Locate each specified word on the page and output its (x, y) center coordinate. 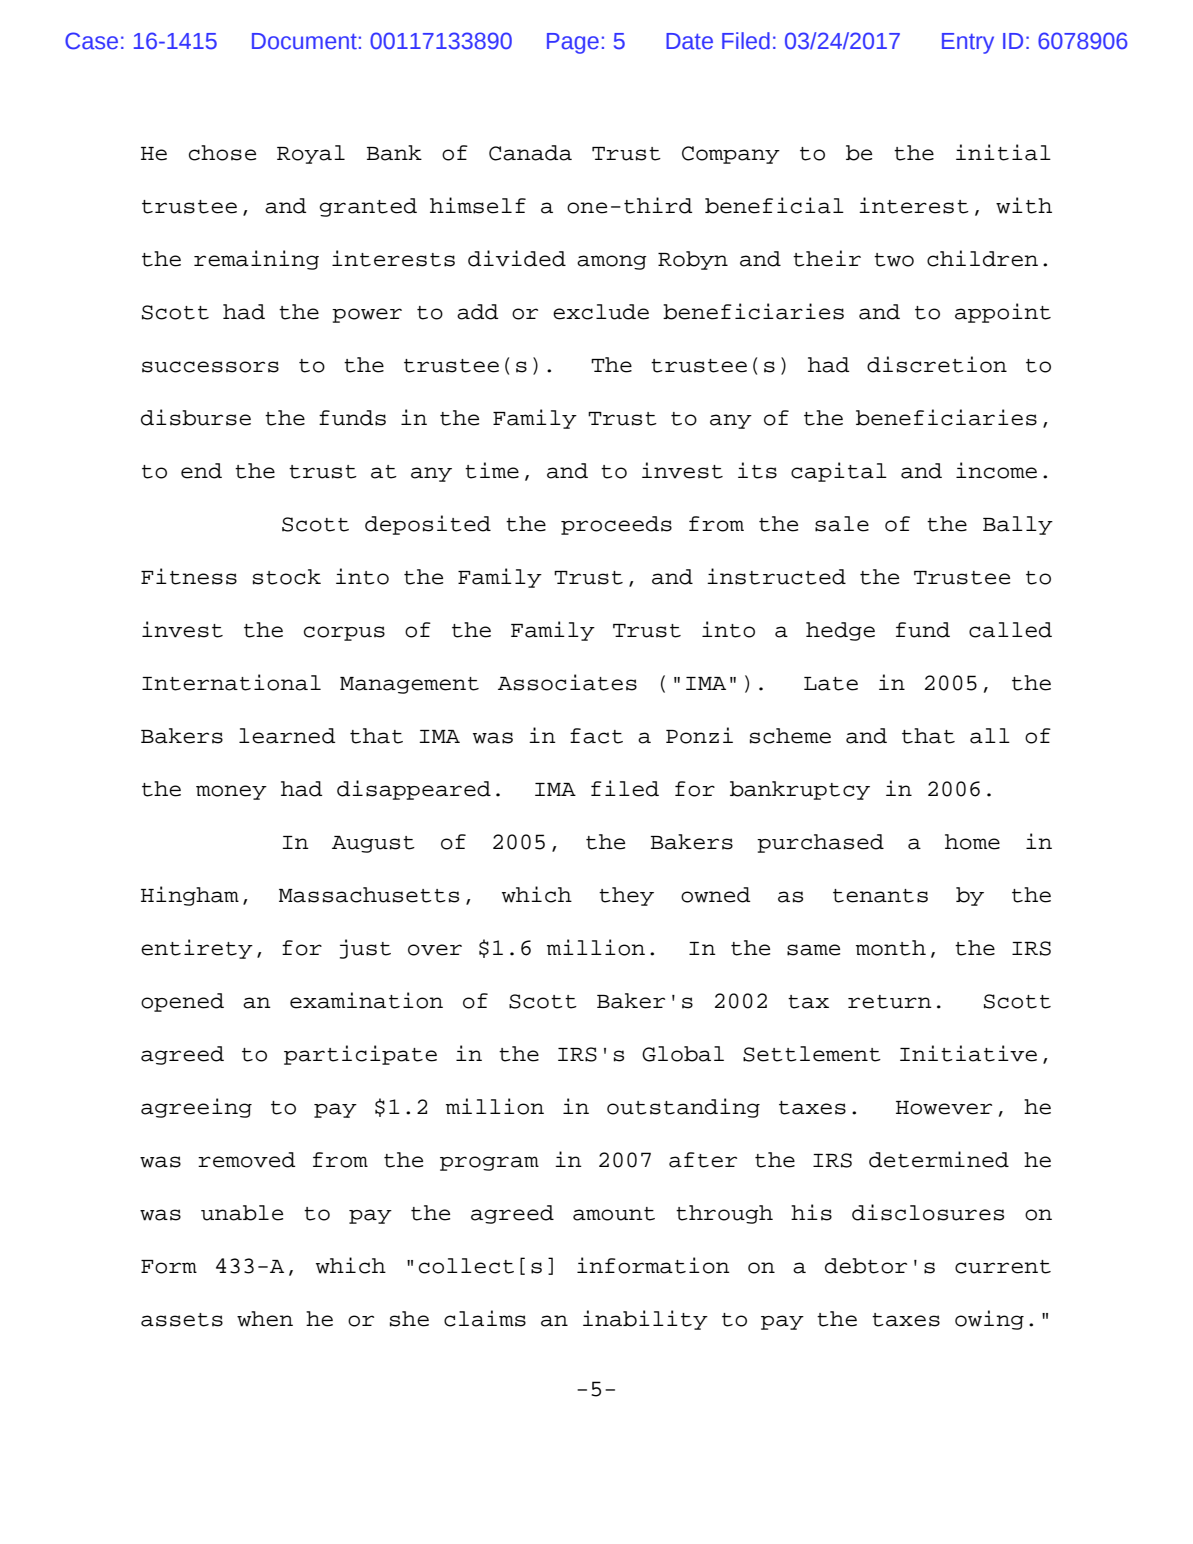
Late (831, 684)
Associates (567, 682)
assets (182, 1320)
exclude (601, 312)
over (435, 950)
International (231, 682)
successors (210, 367)
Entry (968, 43)
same (813, 950)
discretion (937, 364)
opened (182, 1002)
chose (222, 153)
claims (485, 1318)
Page (573, 43)
